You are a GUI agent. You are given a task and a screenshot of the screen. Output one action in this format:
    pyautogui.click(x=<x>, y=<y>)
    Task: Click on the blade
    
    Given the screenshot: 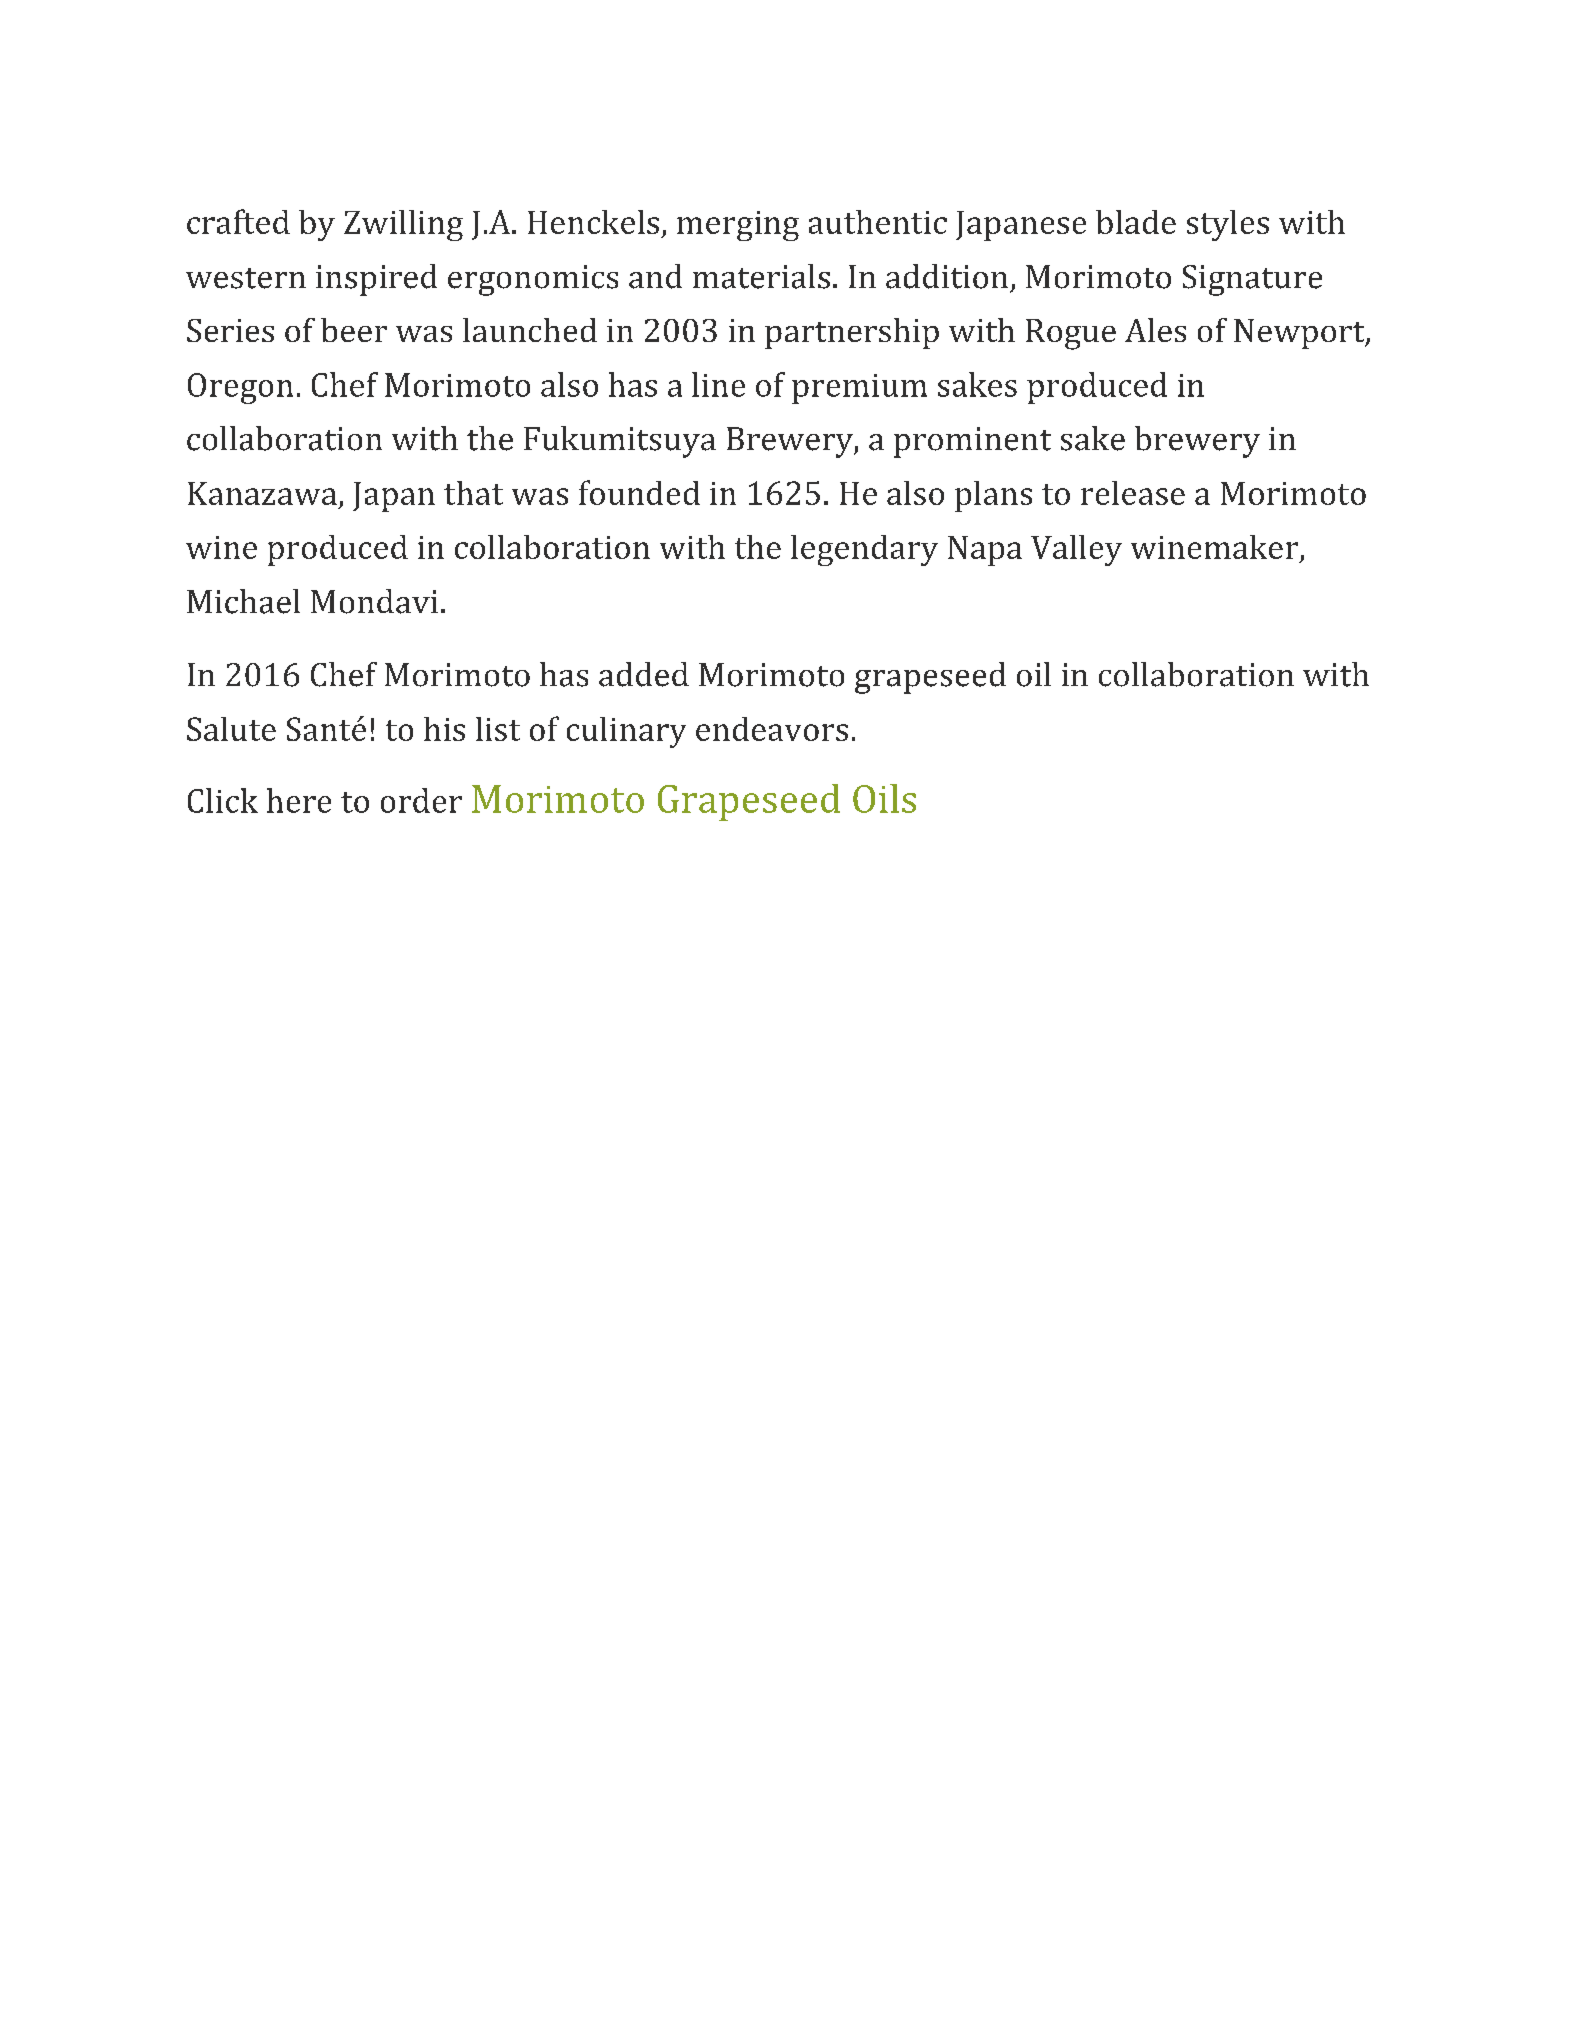 What is the action you would take?
    pyautogui.click(x=1136, y=222)
